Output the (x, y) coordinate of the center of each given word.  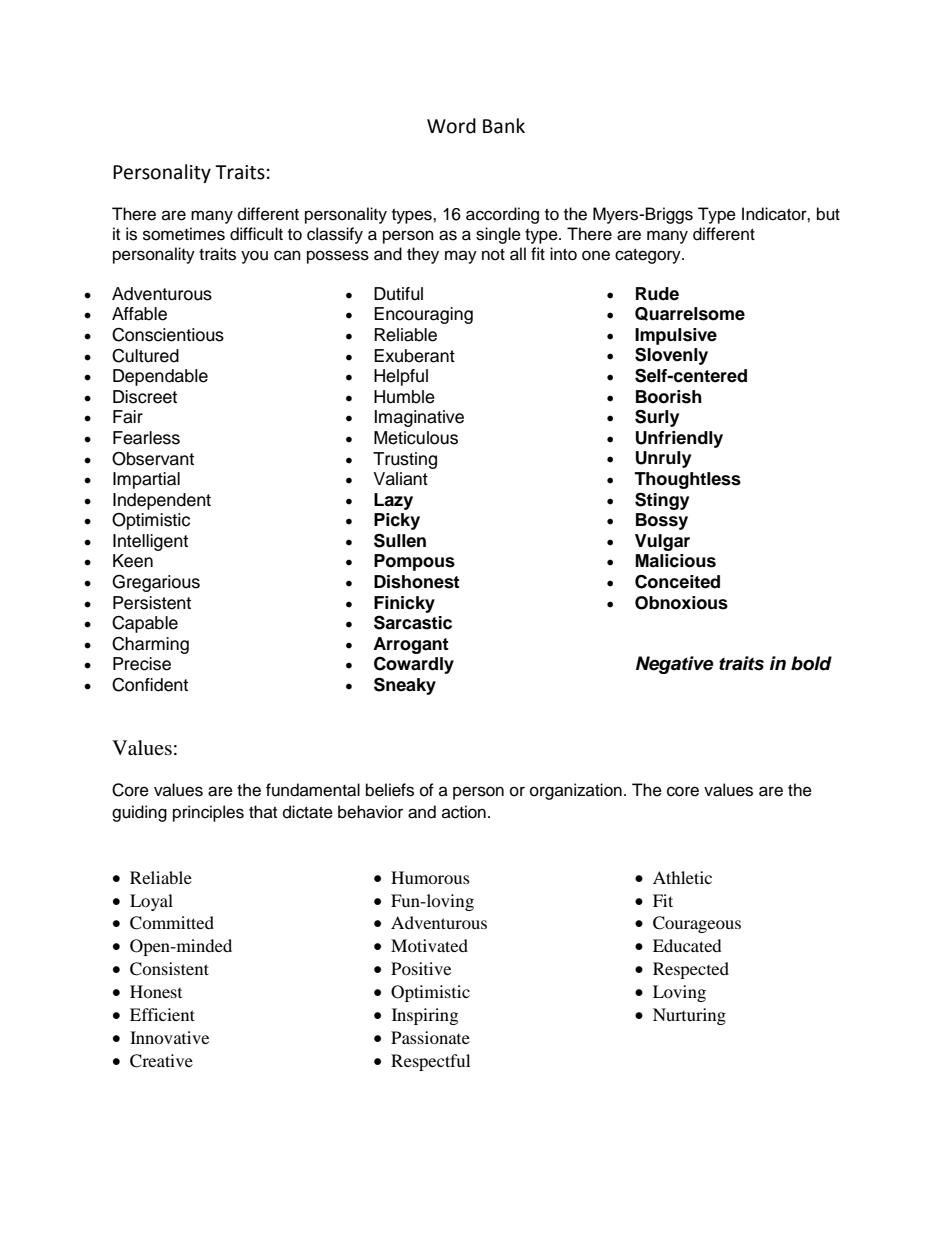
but (828, 214)
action (464, 812)
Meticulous (416, 438)
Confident (150, 685)
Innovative (169, 1037)
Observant (153, 459)
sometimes (184, 234)
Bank (504, 126)
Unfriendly (679, 439)
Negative (674, 665)
